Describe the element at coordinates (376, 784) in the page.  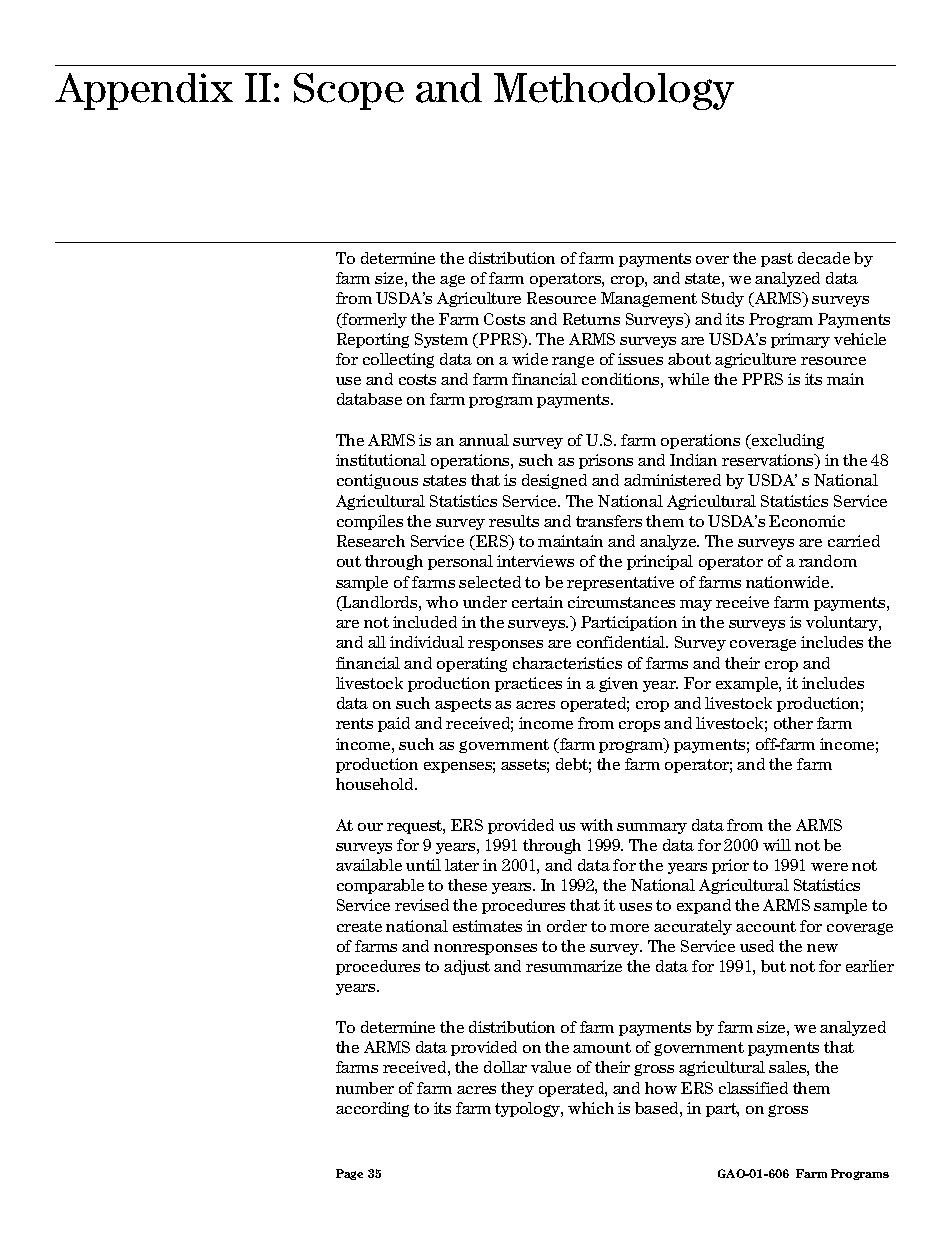
I see `household` at that location.
